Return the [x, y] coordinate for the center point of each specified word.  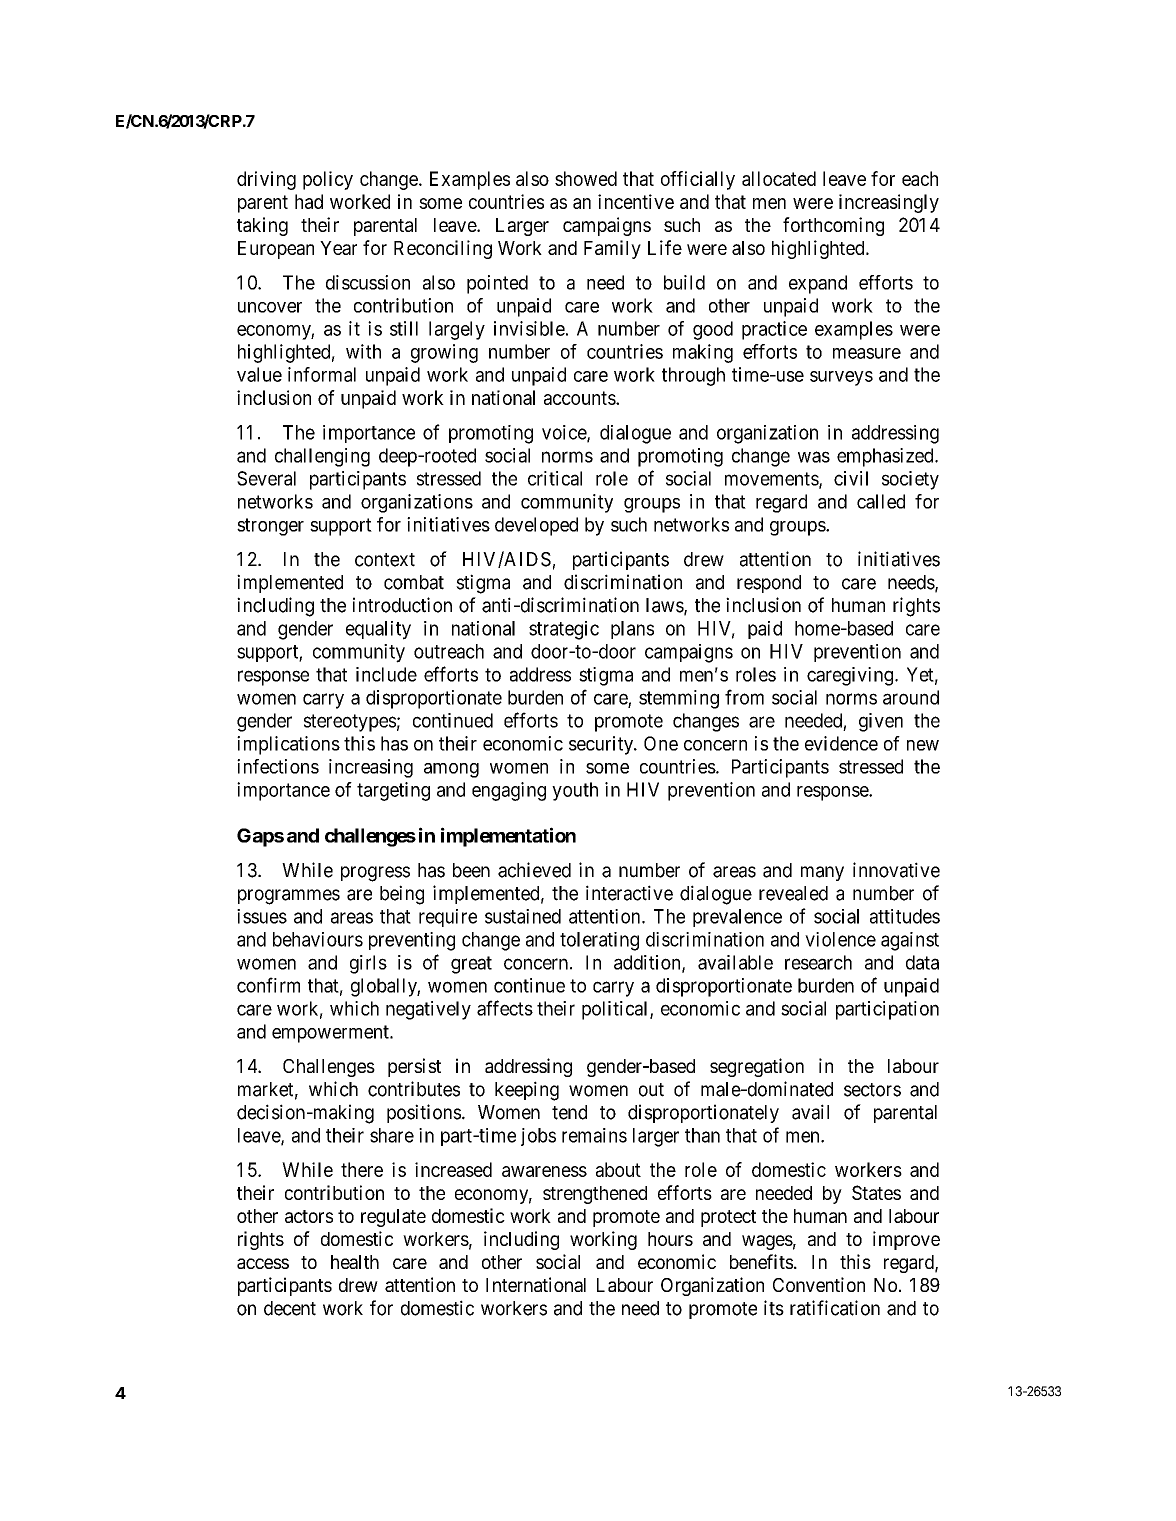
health [355, 1262]
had [309, 201]
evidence [841, 743]
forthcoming [833, 226]
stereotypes [350, 723]
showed [586, 178]
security [602, 745]
